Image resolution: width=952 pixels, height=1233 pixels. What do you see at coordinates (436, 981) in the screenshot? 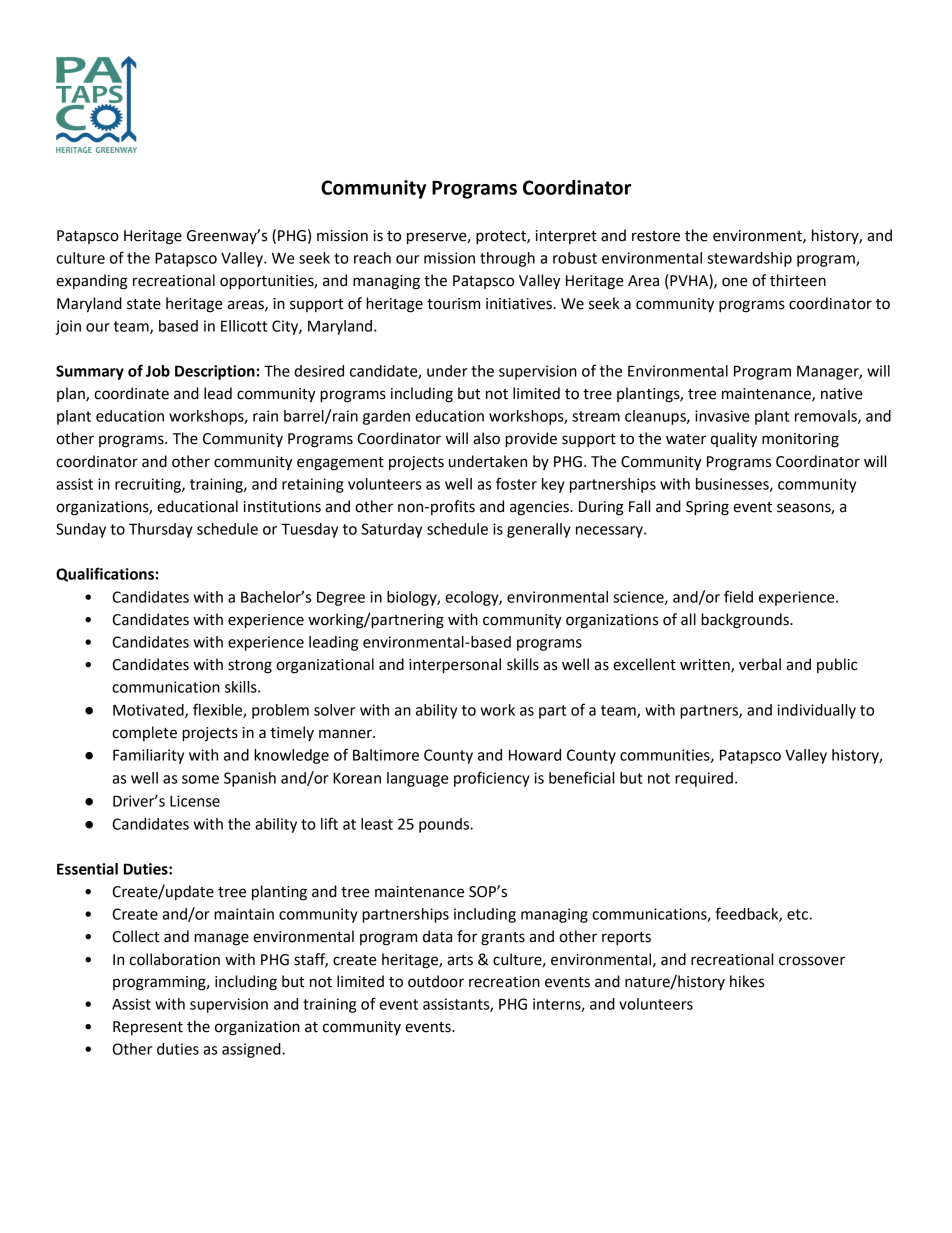
I see `outdoor` at bounding box center [436, 981].
